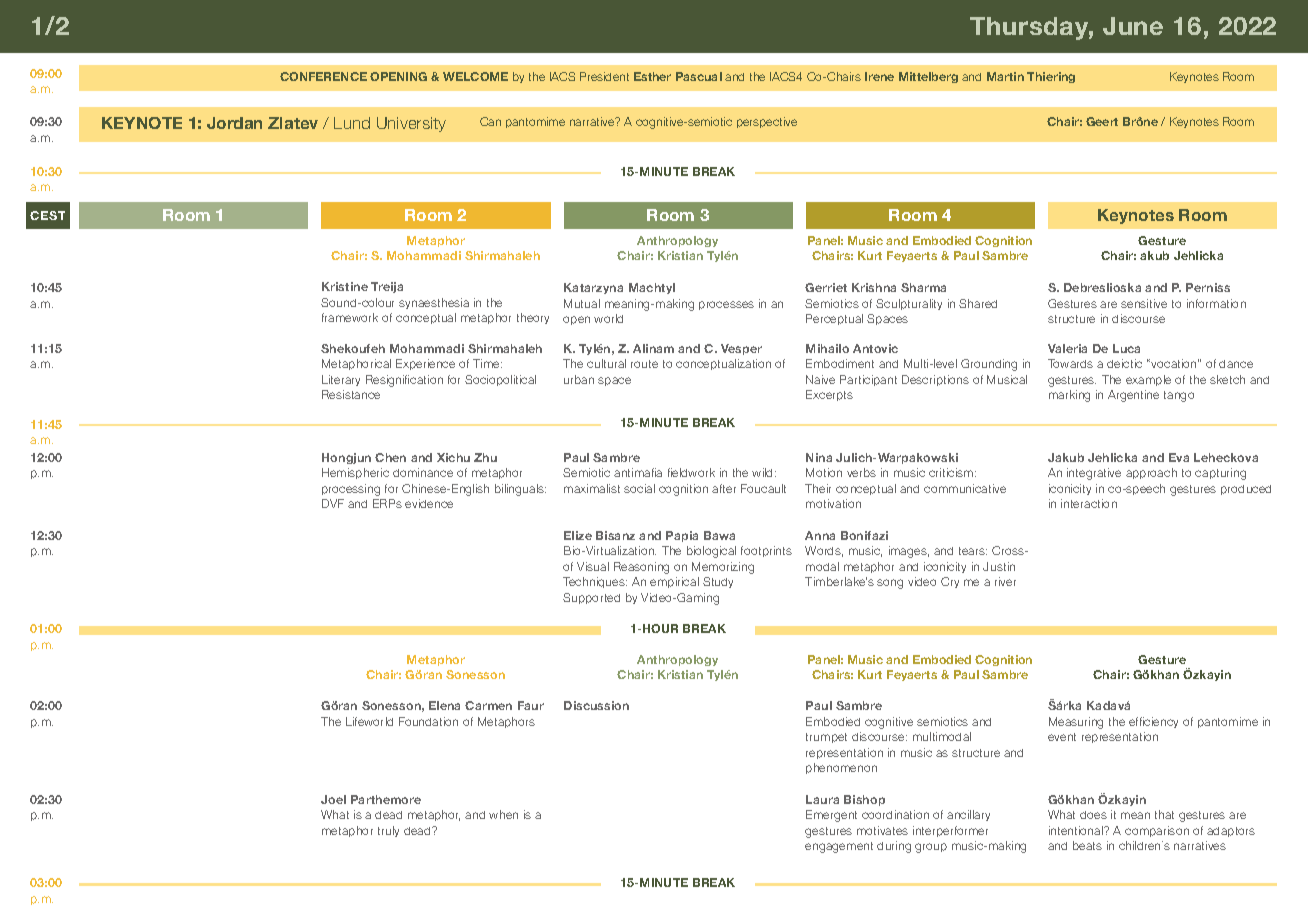  I want to click on Joel, so click(333, 799).
